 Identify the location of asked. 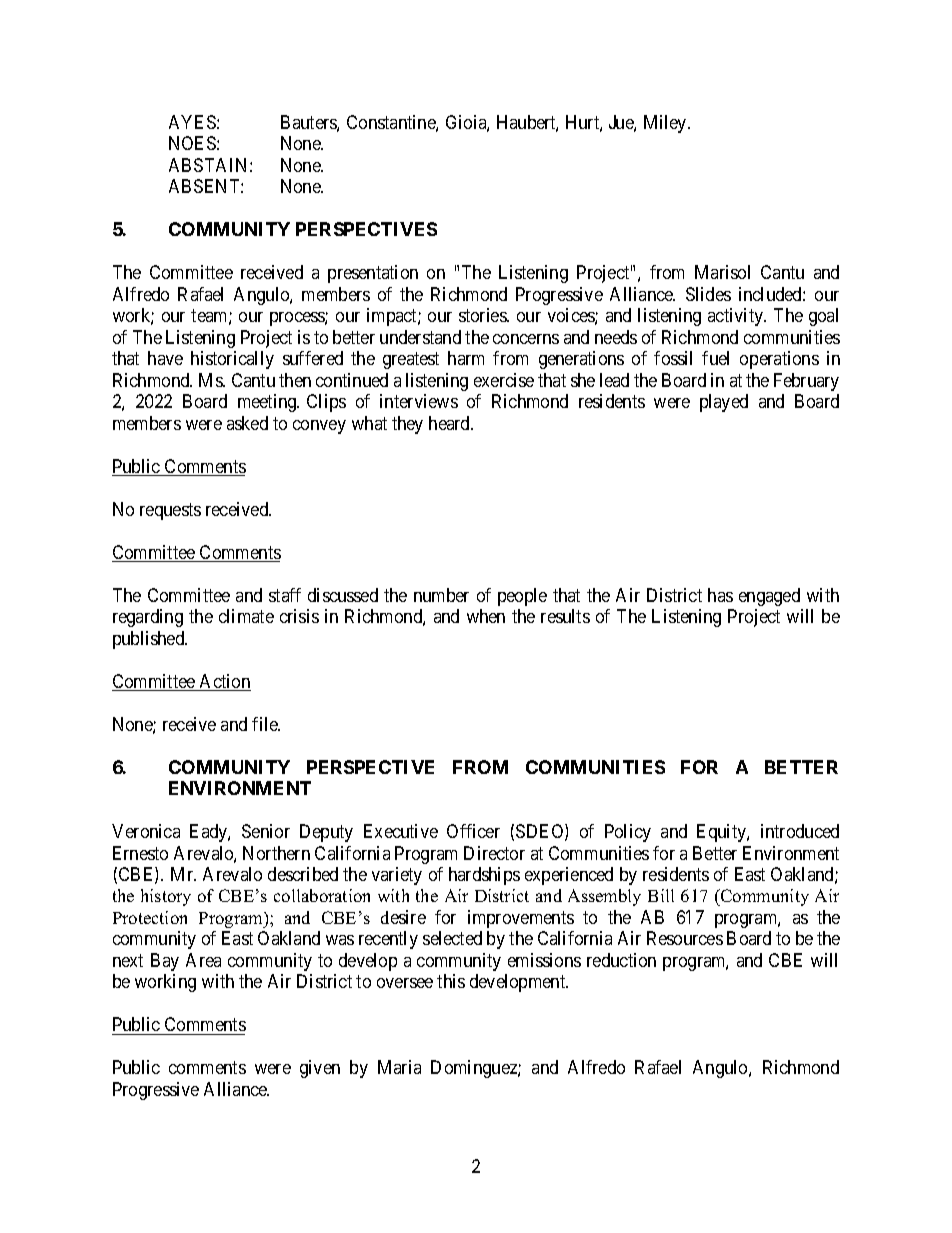
(247, 423).
